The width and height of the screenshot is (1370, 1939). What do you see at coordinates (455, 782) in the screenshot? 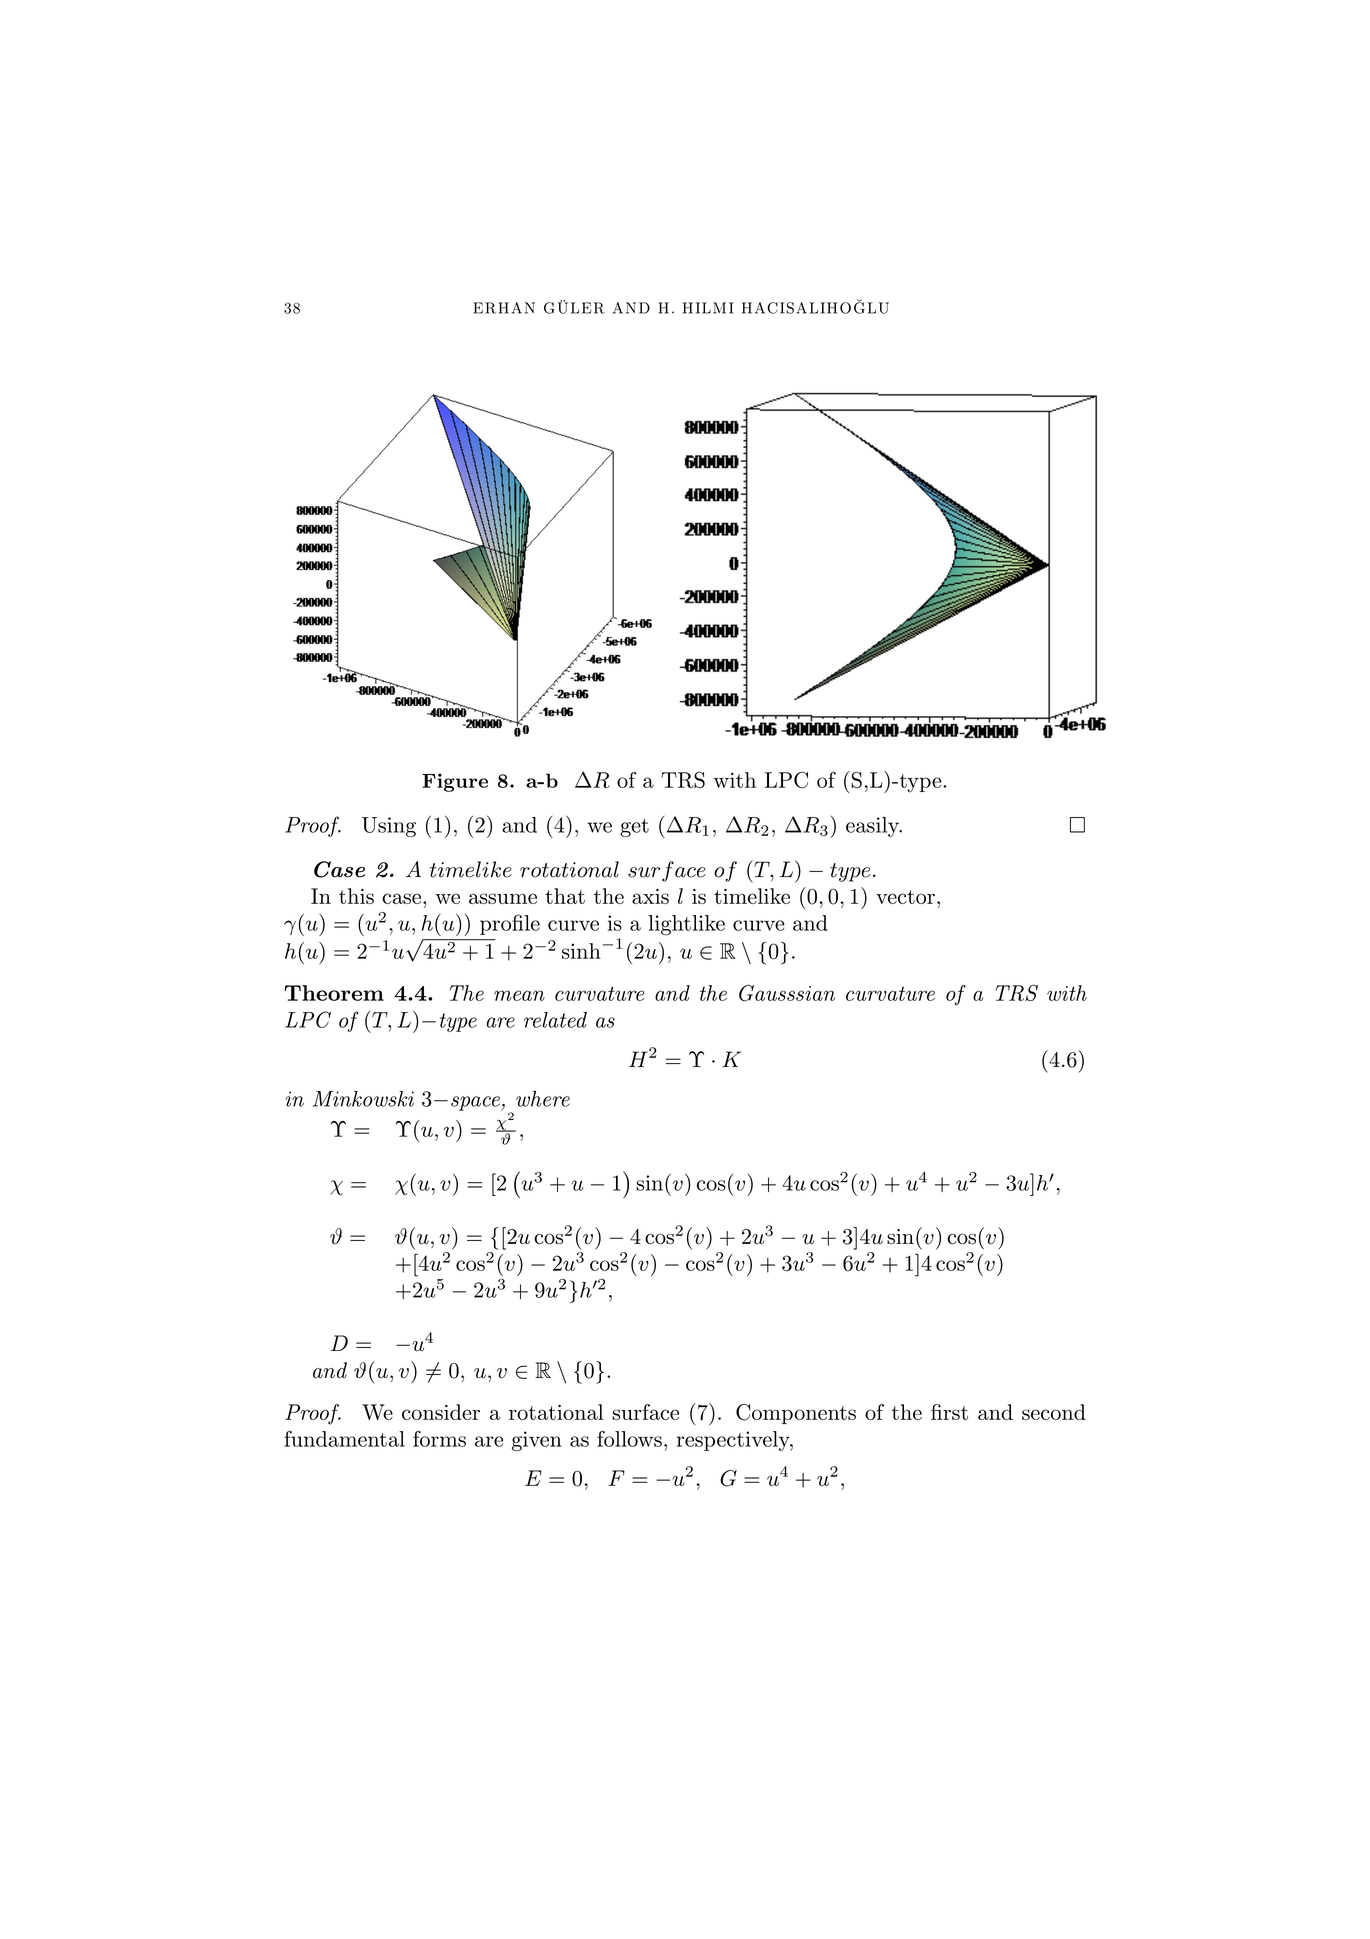
I see `Figure` at bounding box center [455, 782].
